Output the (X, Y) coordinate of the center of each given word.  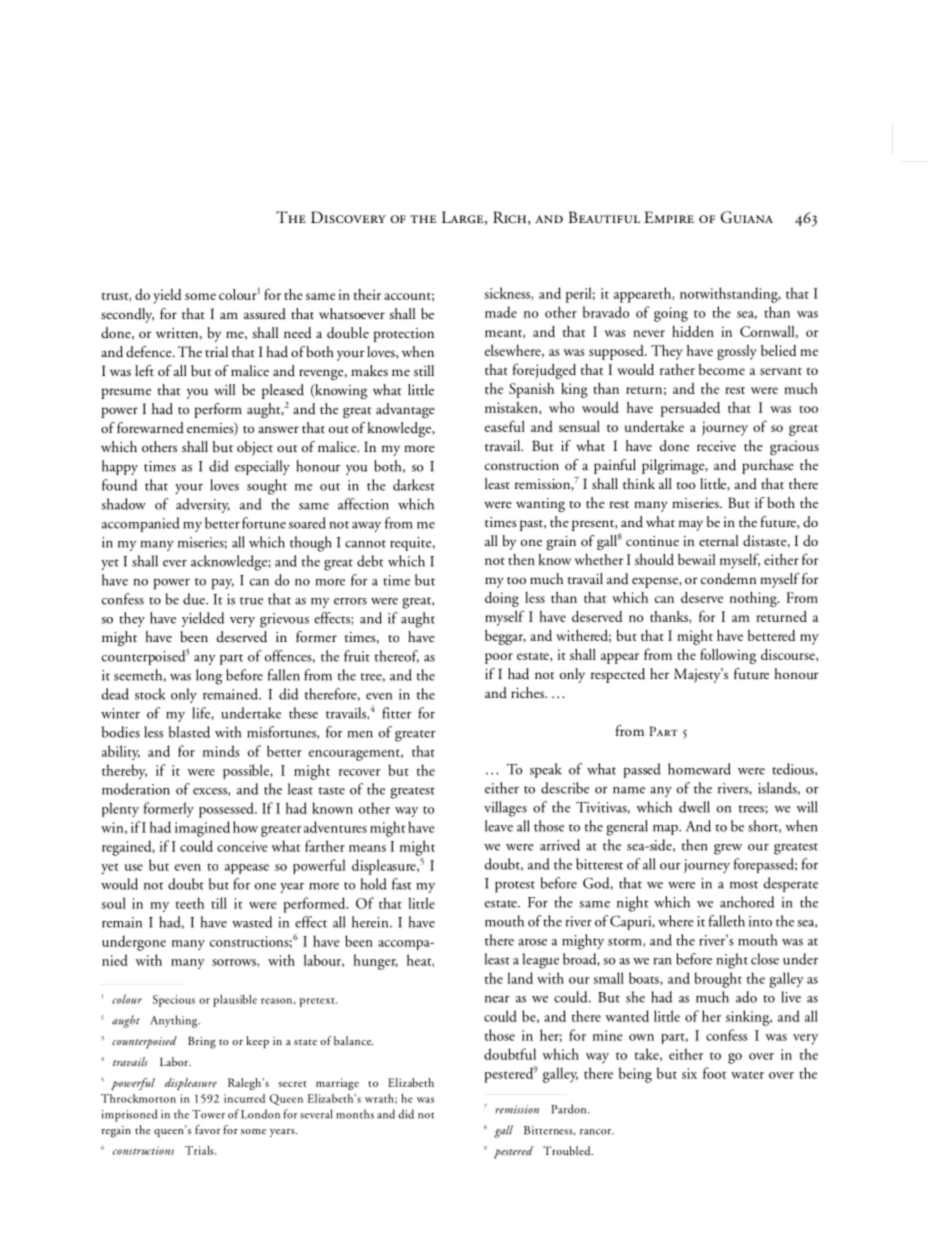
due (195, 599)
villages (505, 809)
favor (208, 1129)
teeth (190, 903)
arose (532, 942)
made (501, 312)
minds (221, 751)
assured (265, 313)
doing (502, 599)
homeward (699, 769)
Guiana (747, 217)
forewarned (150, 427)
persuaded (690, 409)
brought (718, 980)
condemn (728, 579)
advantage (405, 410)
